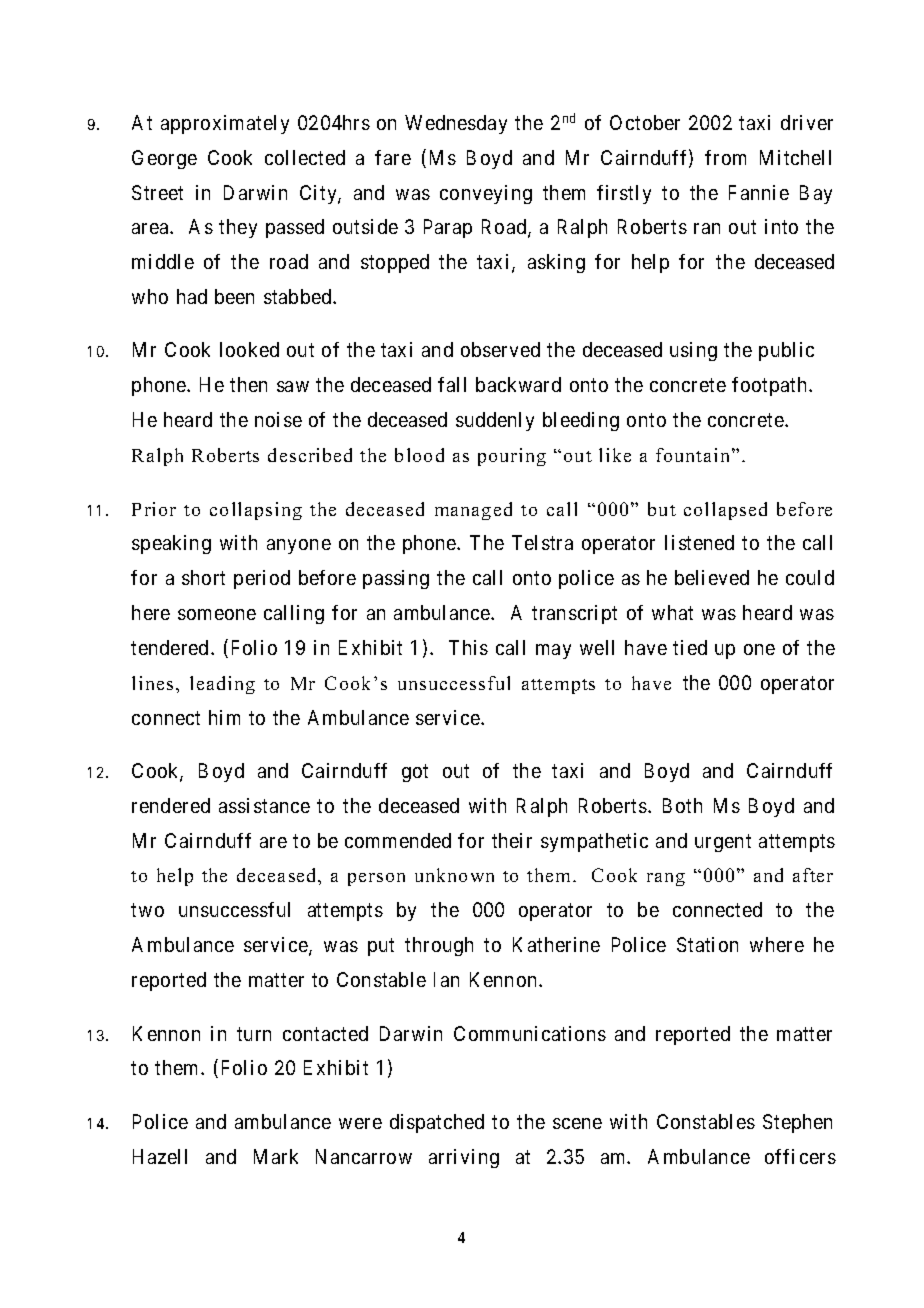 This document has width=924, height=1308. What do you see at coordinates (682, 805) in the document?
I see `Both` at bounding box center [682, 805].
